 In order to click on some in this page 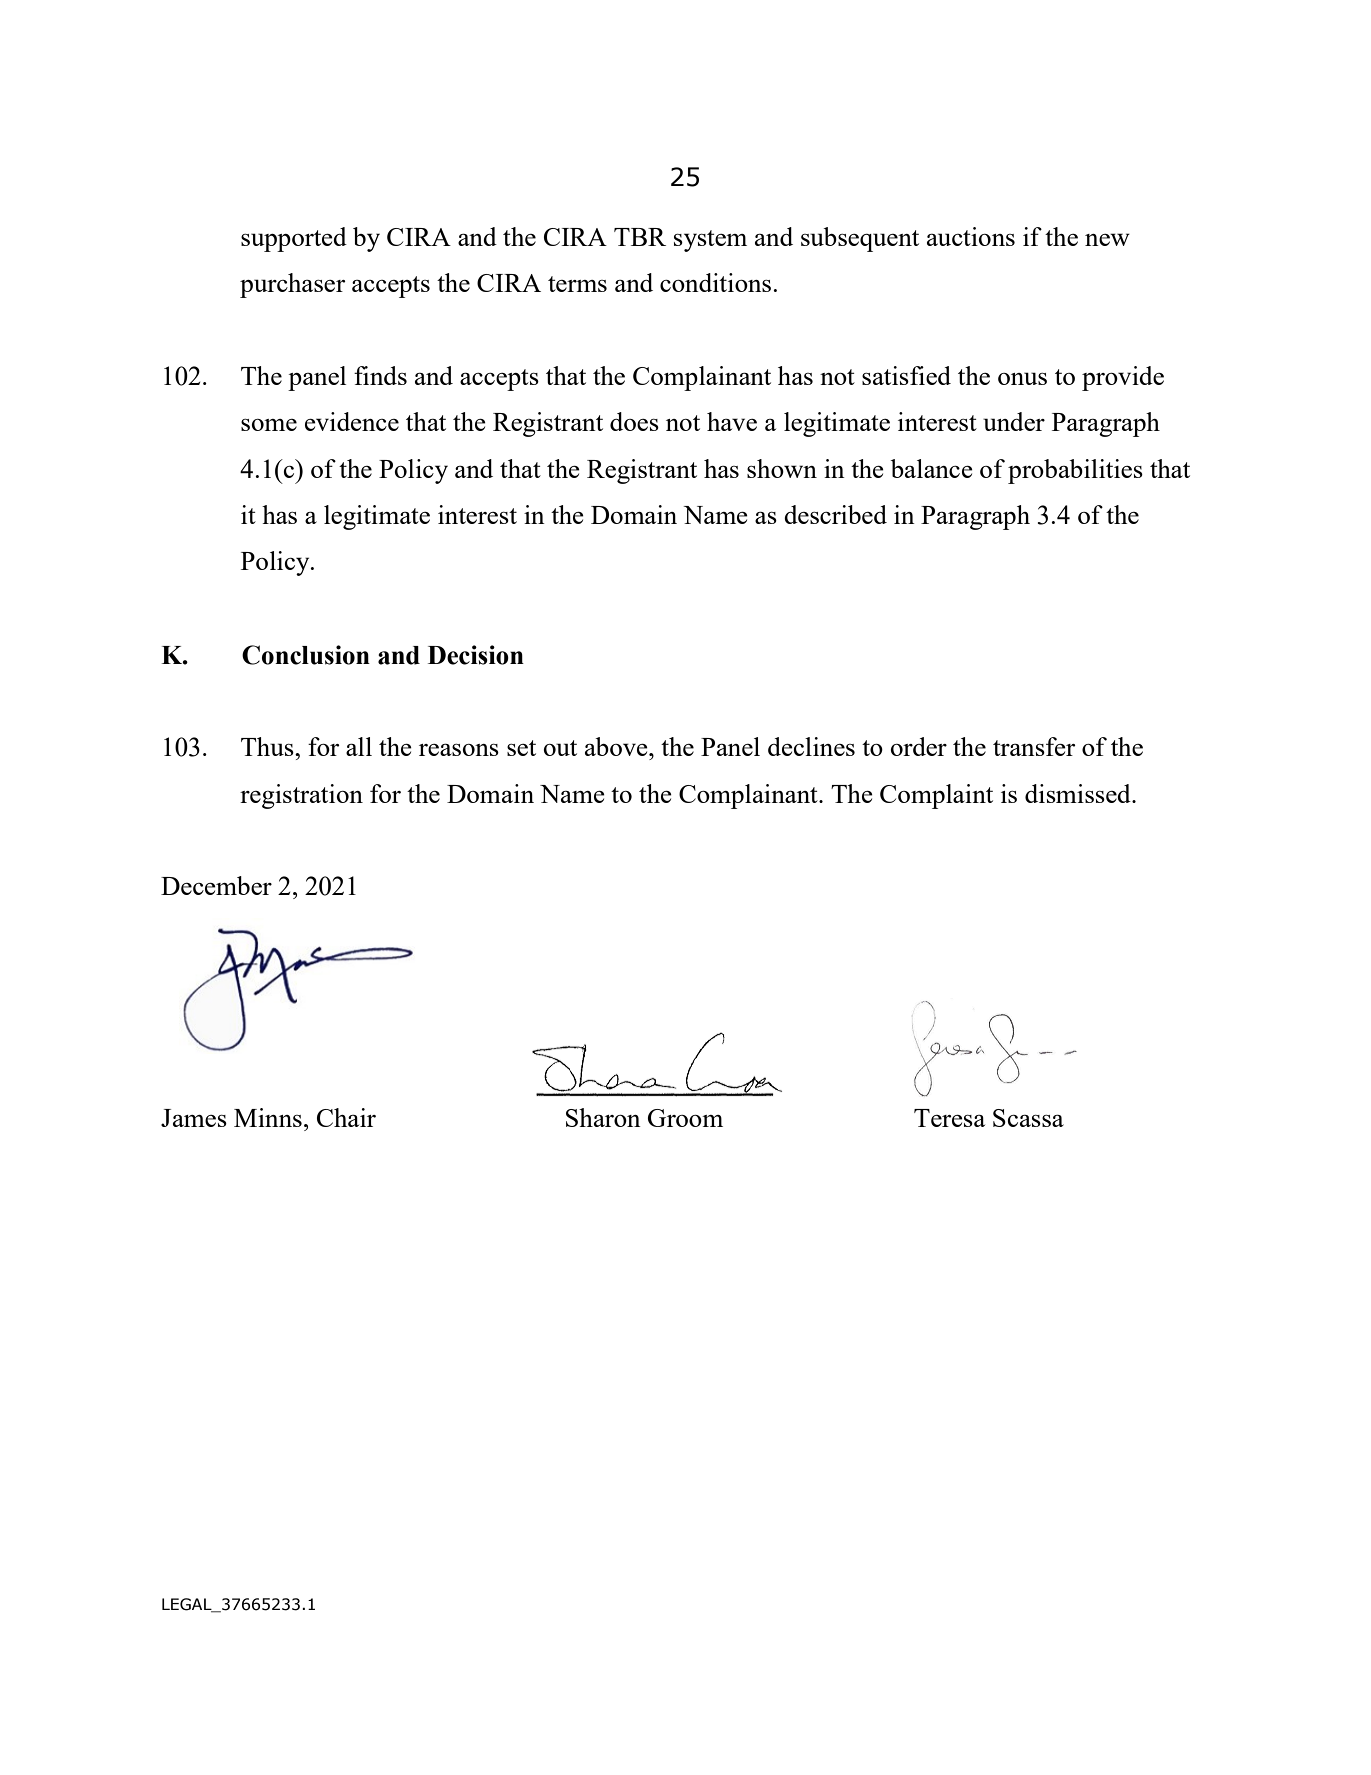, I will do `click(269, 425)`.
